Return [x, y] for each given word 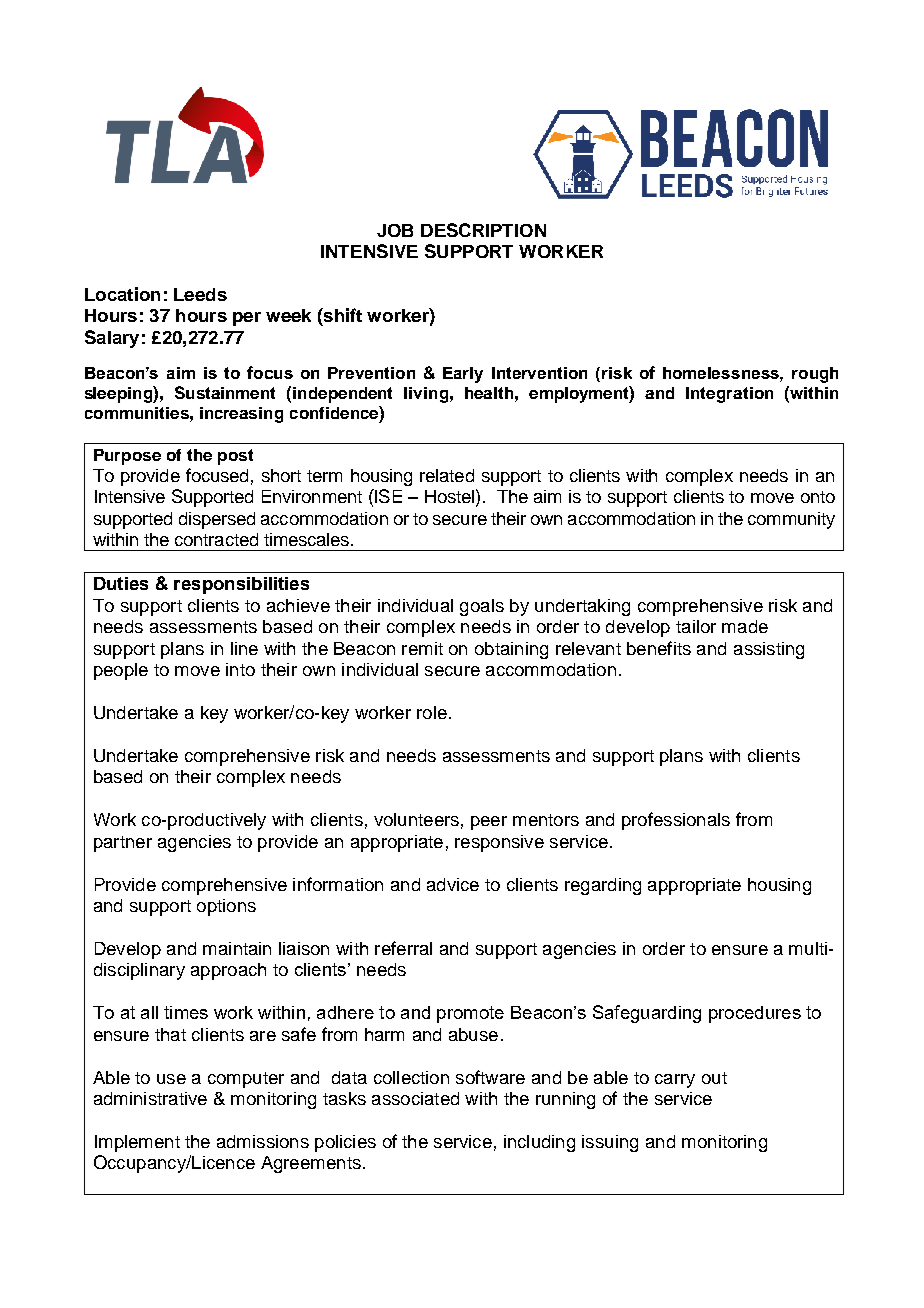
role [432, 712]
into [240, 669]
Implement [137, 1143]
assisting [769, 650]
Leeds [200, 294]
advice [453, 884]
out [714, 1078]
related [447, 475]
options [226, 907]
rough [815, 375]
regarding [603, 886]
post [235, 457]
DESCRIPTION [483, 230]
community [791, 520]
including [539, 1143]
